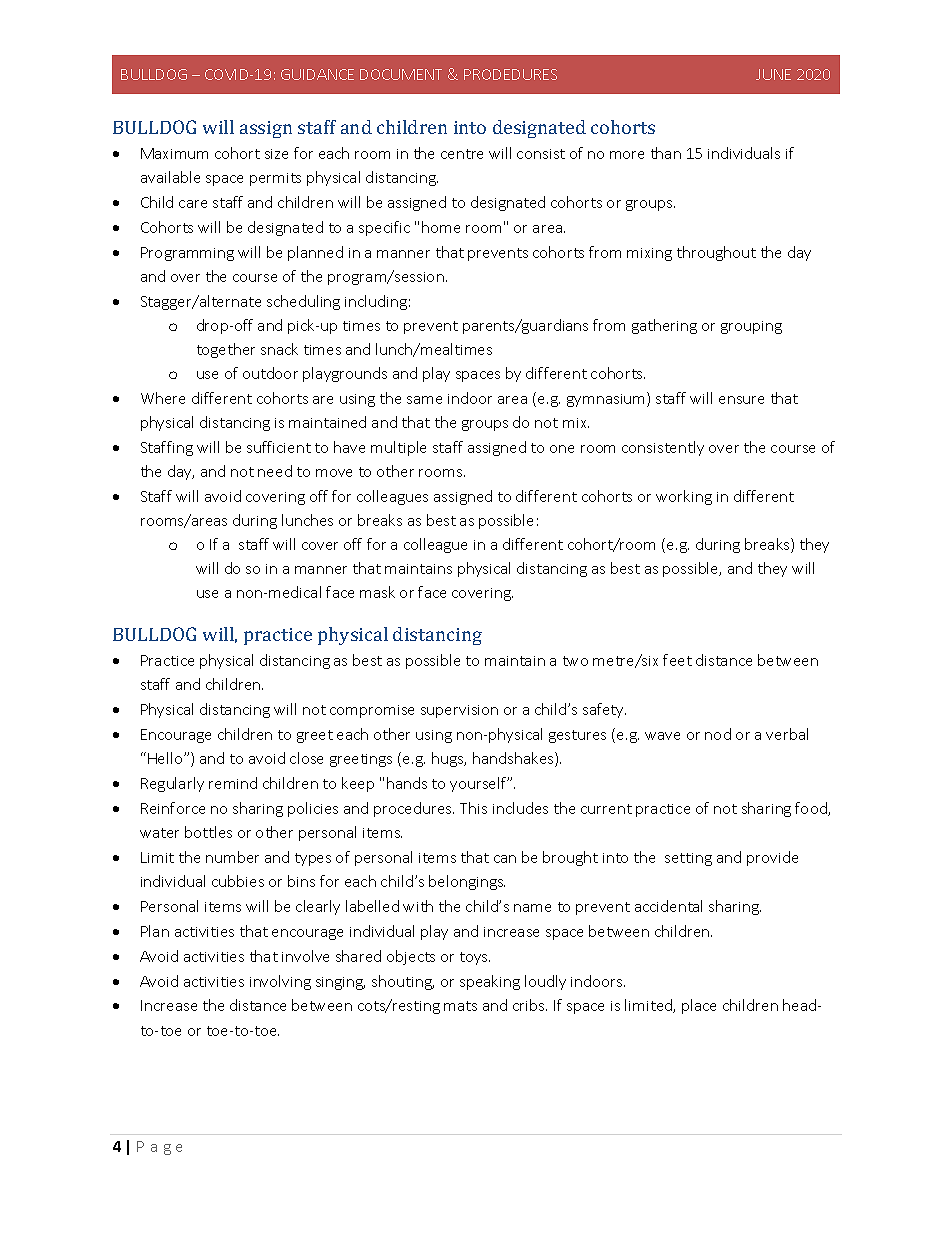 Image resolution: width=952 pixels, height=1233 pixels. Describe the element at coordinates (280, 982) in the image. I see `involving` at that location.
